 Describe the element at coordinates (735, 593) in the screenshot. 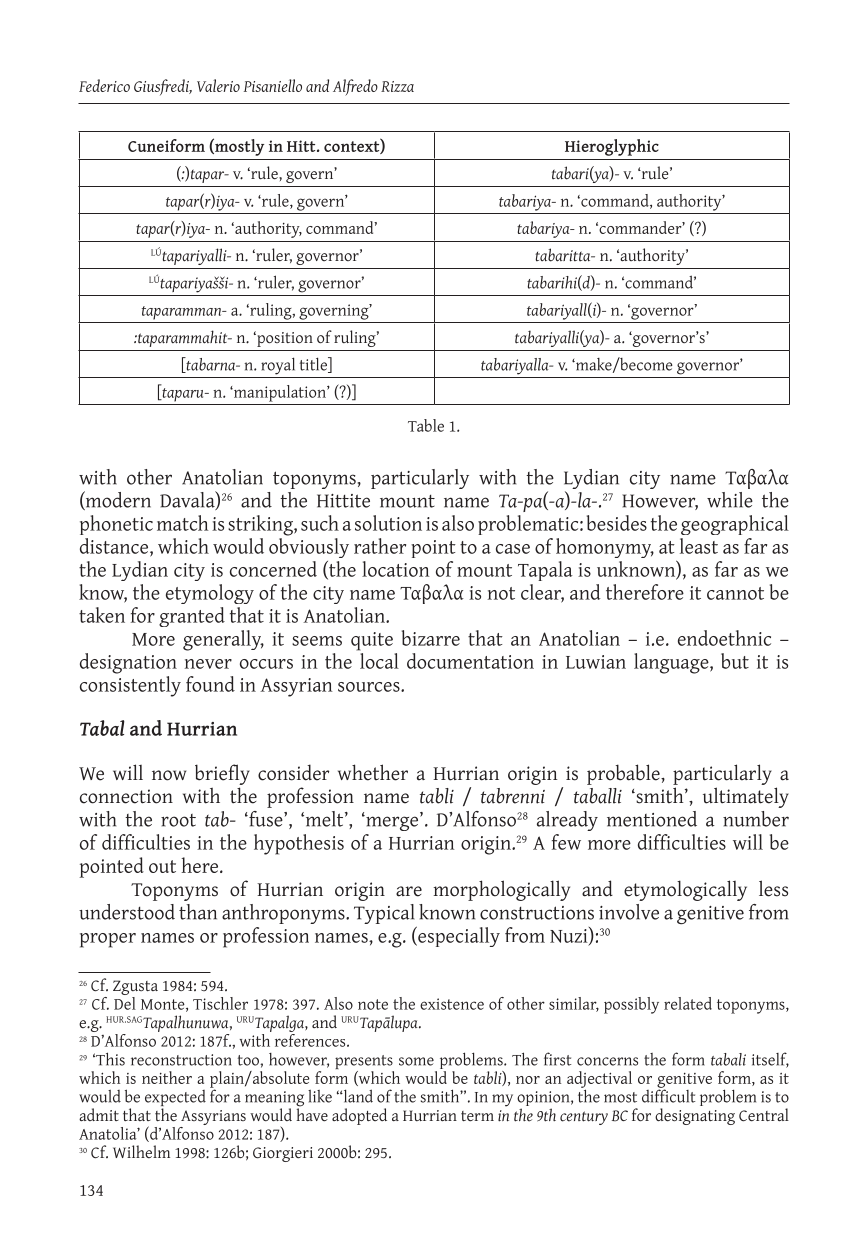

I see `cannot` at that location.
